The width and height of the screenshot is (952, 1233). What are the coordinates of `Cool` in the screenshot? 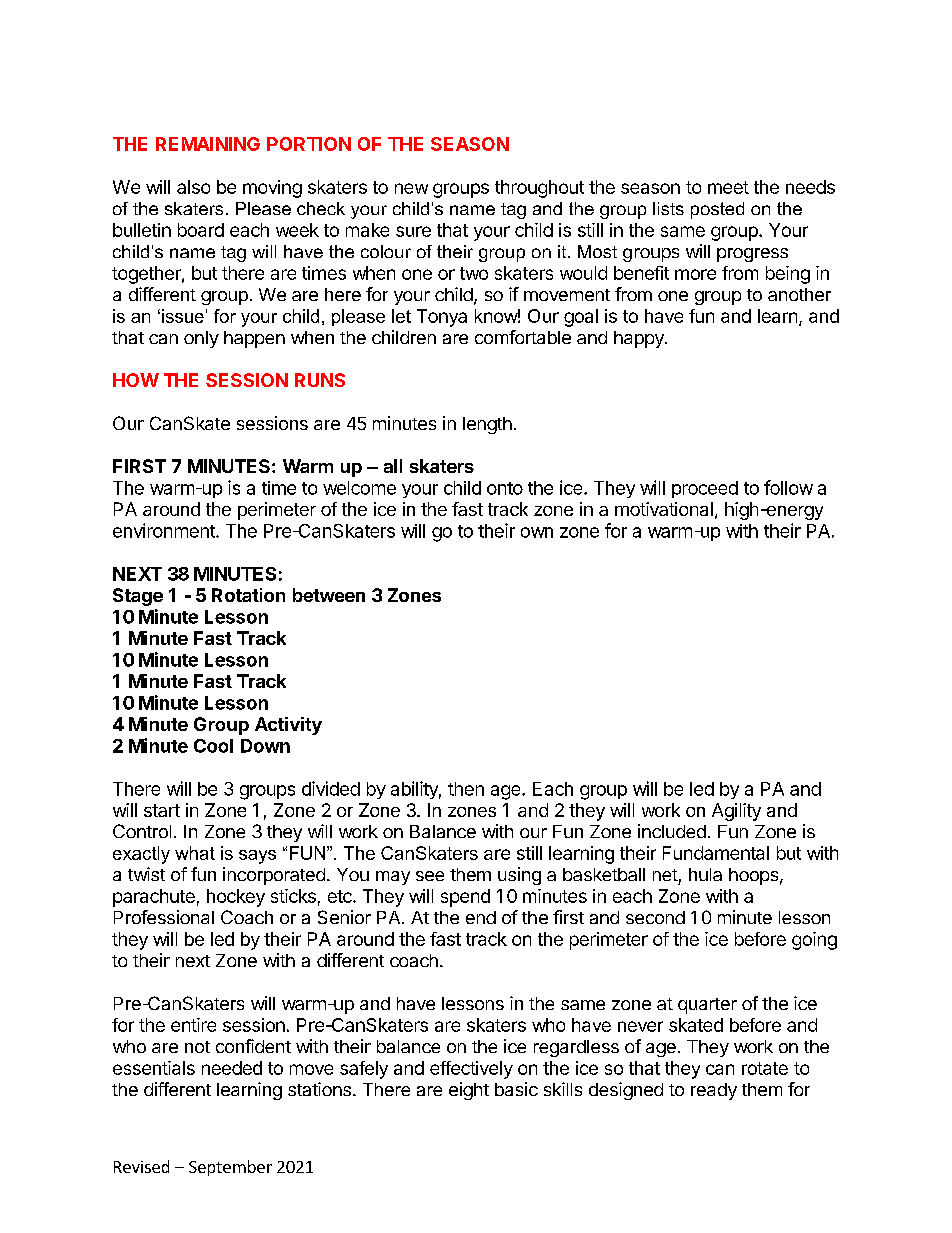 It's located at (213, 746).
